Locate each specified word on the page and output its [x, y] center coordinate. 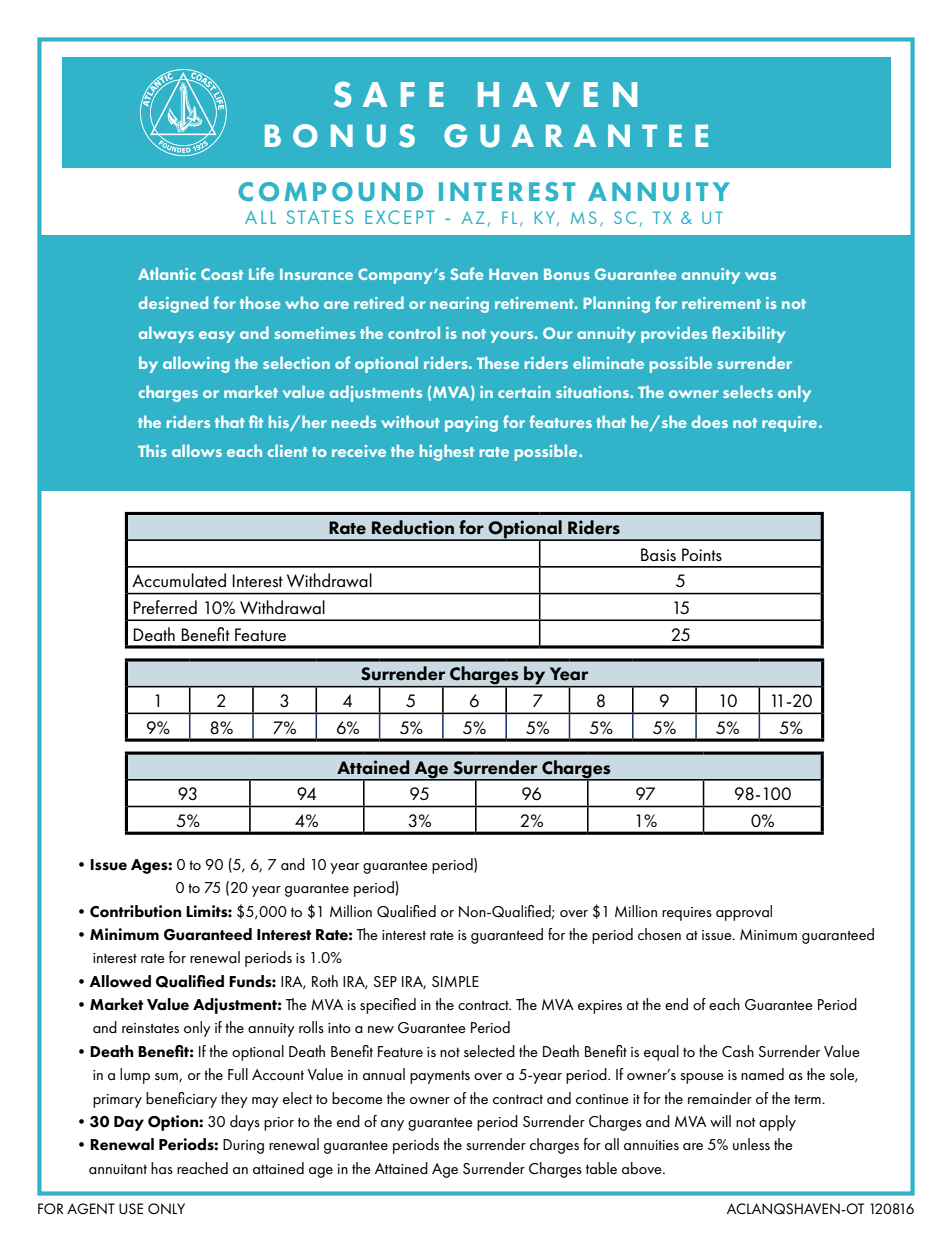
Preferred [165, 607]
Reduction [413, 527]
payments [440, 1077]
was [760, 276]
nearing [459, 305]
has [162, 1168]
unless [751, 1144]
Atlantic [167, 273]
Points [702, 555]
